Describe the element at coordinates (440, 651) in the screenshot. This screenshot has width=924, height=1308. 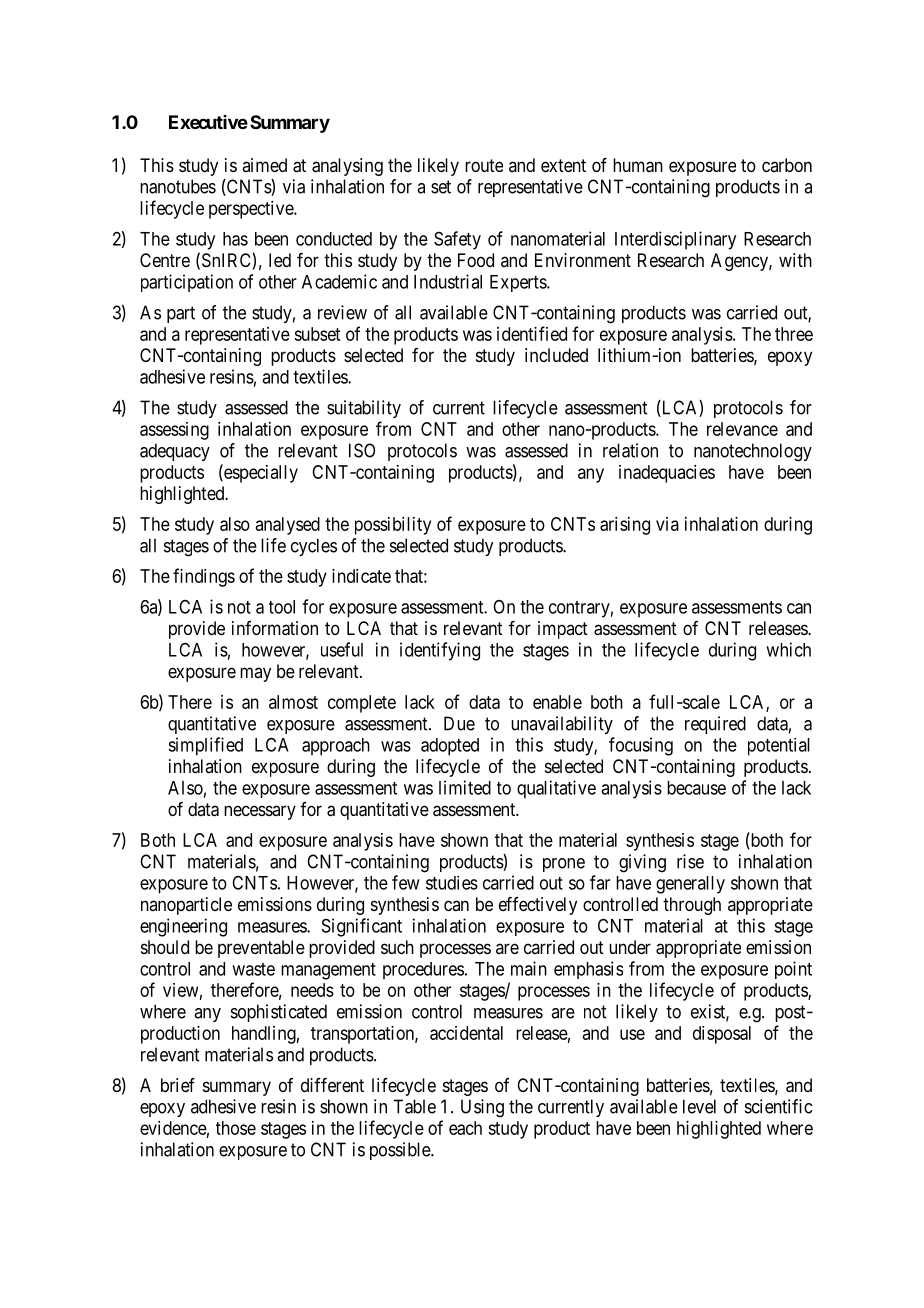
I see `identifying` at that location.
